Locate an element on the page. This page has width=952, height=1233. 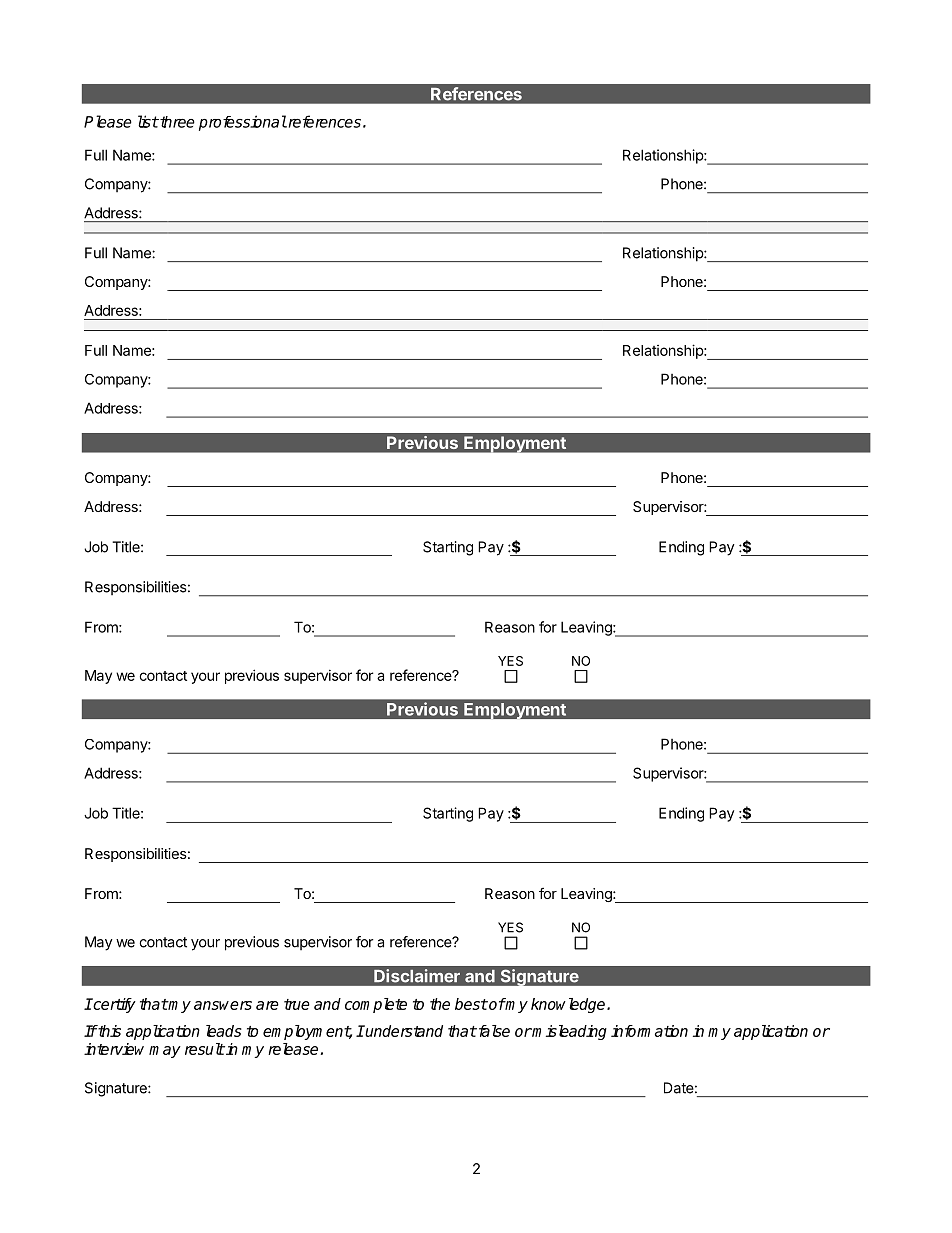
true is located at coordinates (297, 1004).
